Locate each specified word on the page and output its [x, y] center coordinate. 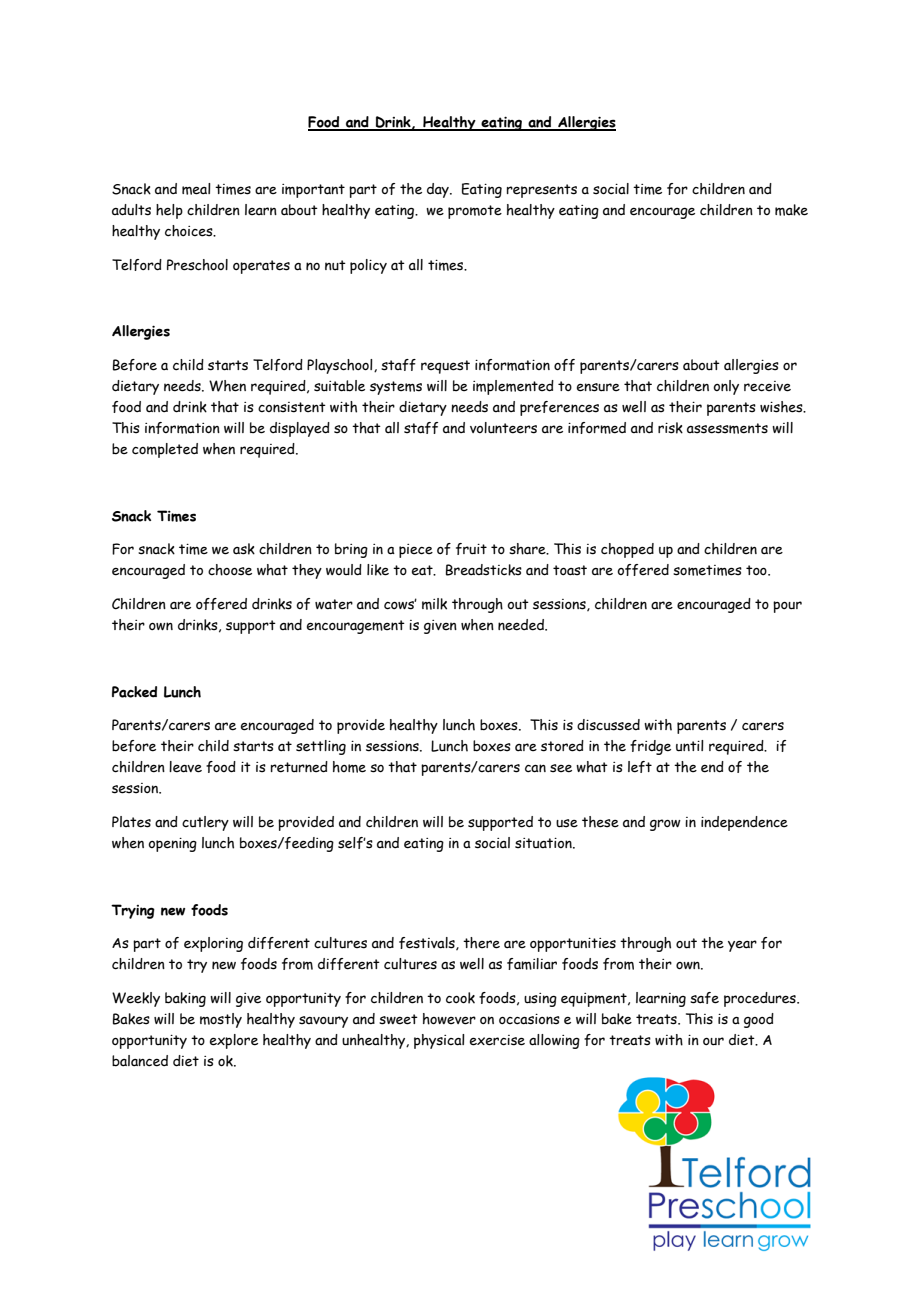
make [791, 210]
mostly [221, 1020]
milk [434, 604]
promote [475, 212]
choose [230, 570]
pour [787, 607]
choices [190, 231]
